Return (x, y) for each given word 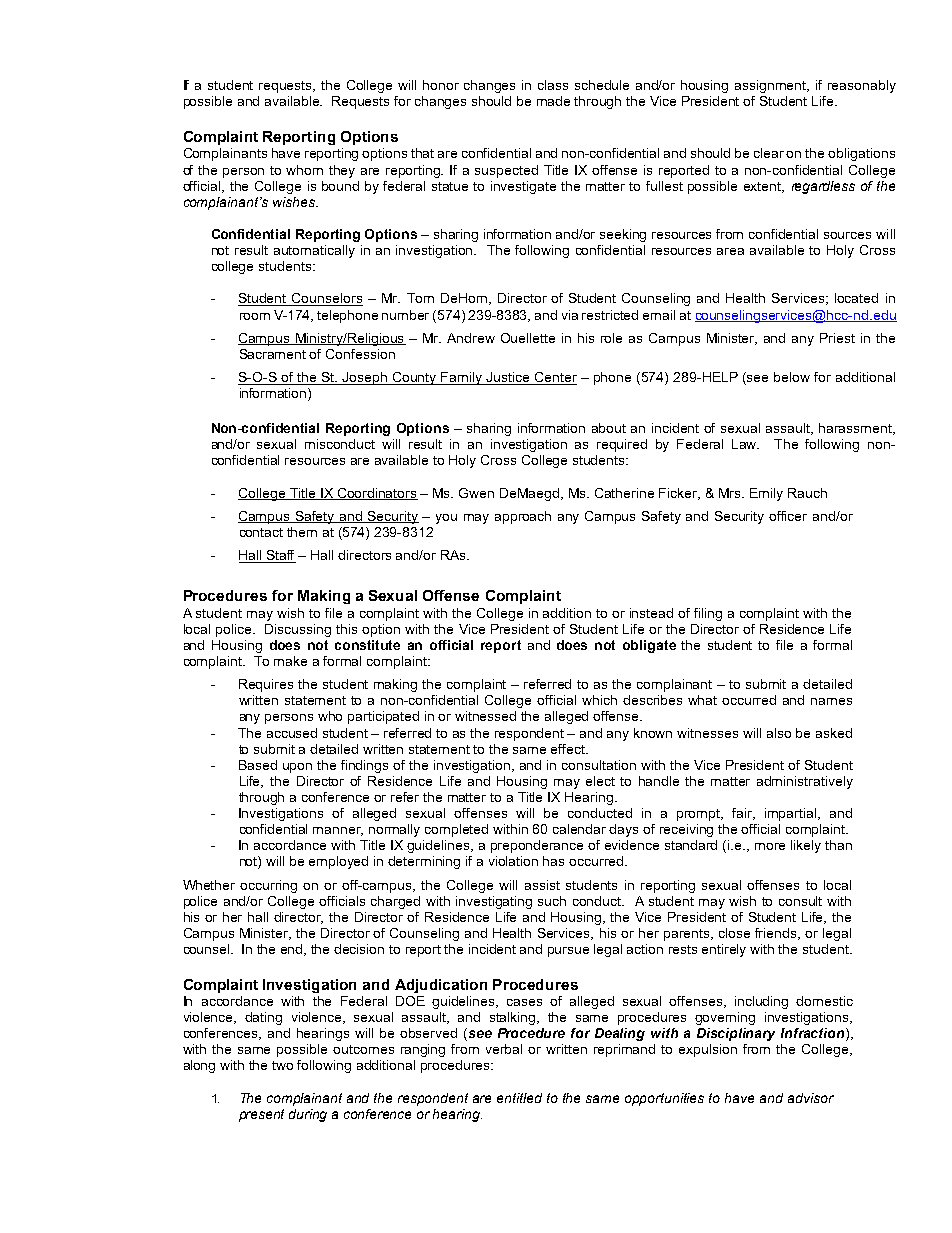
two (282, 1065)
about (609, 428)
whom (304, 170)
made (553, 101)
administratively (805, 782)
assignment (772, 86)
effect (569, 749)
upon (297, 768)
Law (745, 444)
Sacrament (273, 354)
